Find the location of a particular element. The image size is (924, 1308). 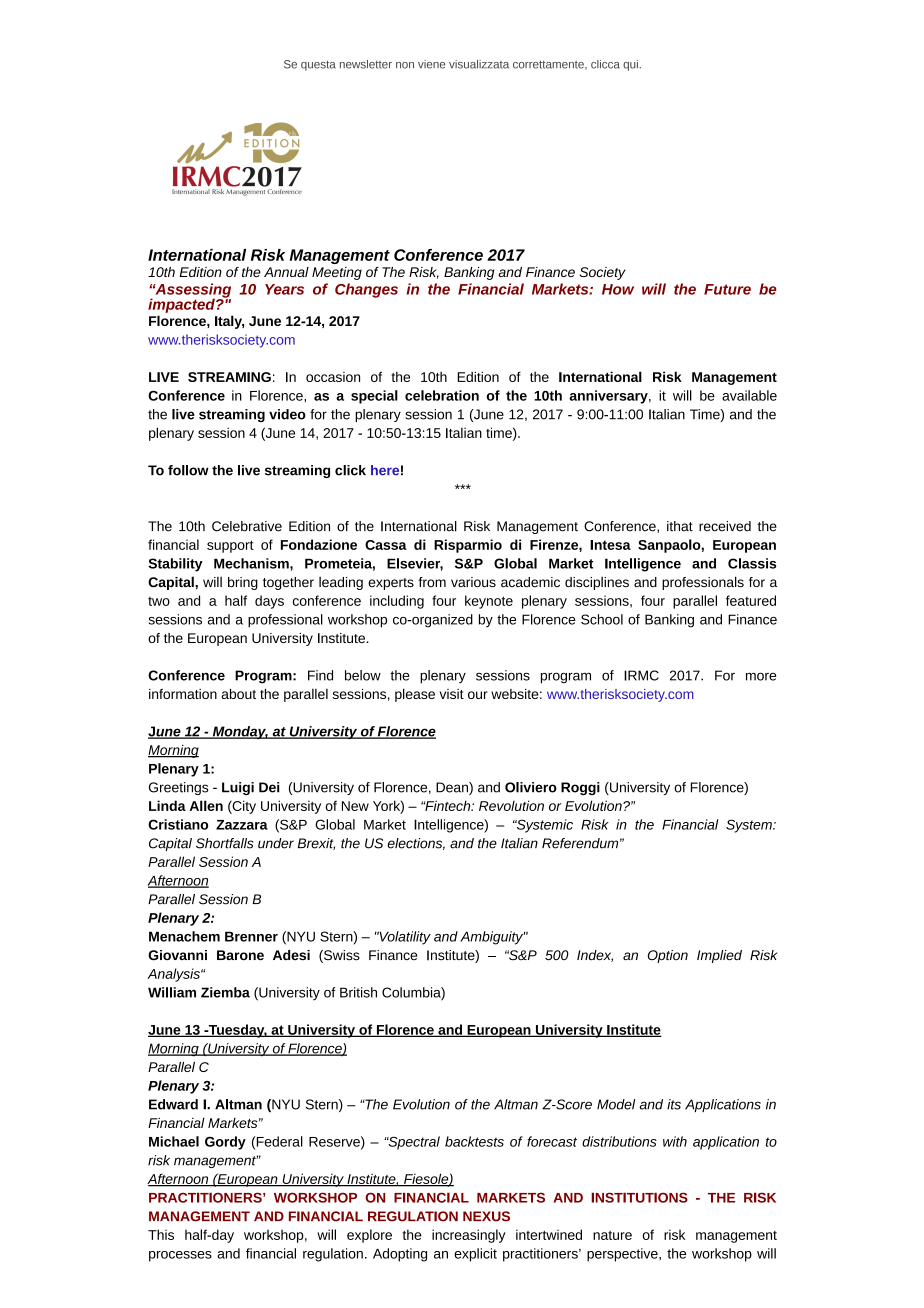

INSTITUTIONS is located at coordinates (639, 1197).
